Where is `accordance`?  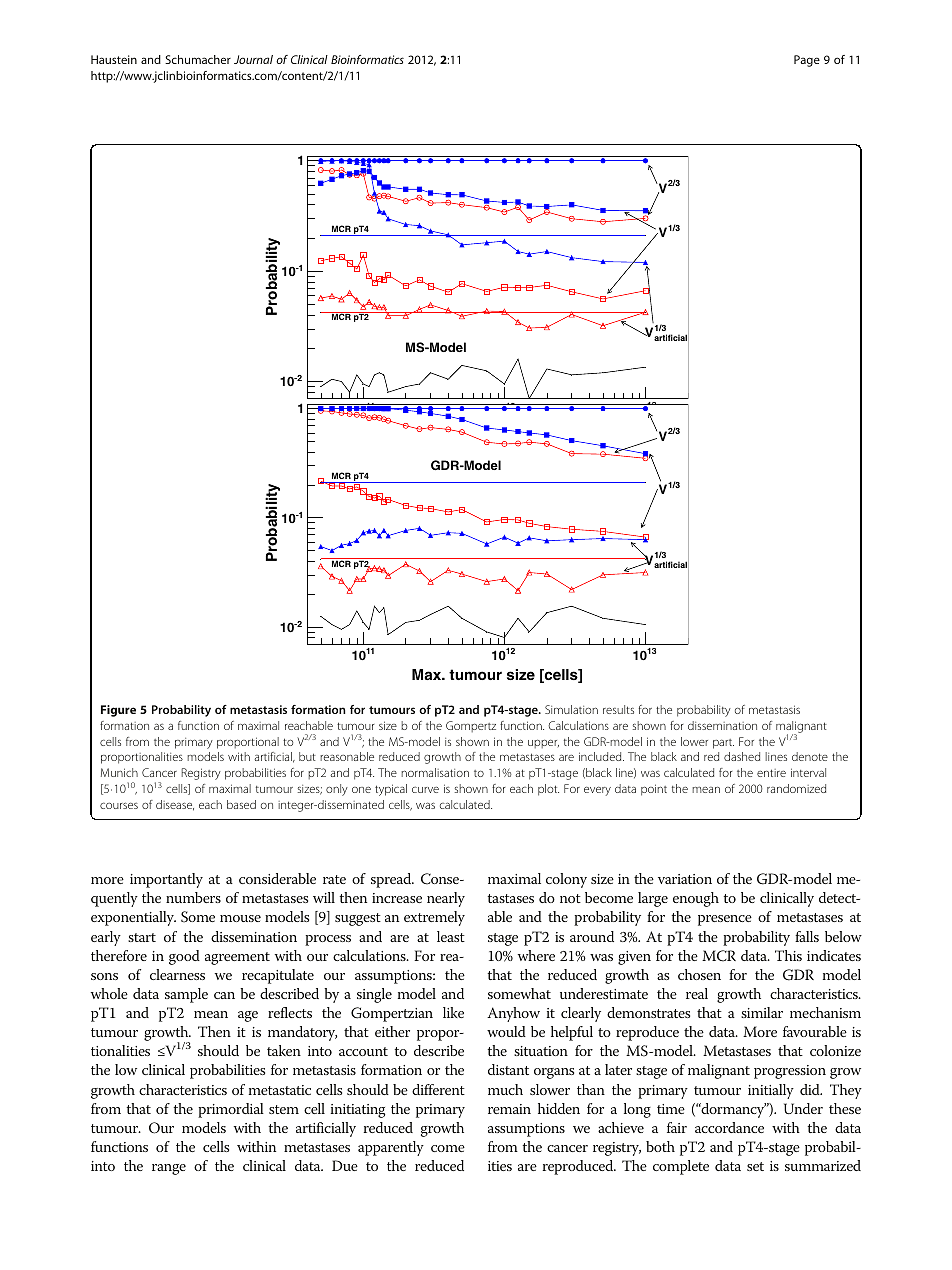 accordance is located at coordinates (729, 1127).
